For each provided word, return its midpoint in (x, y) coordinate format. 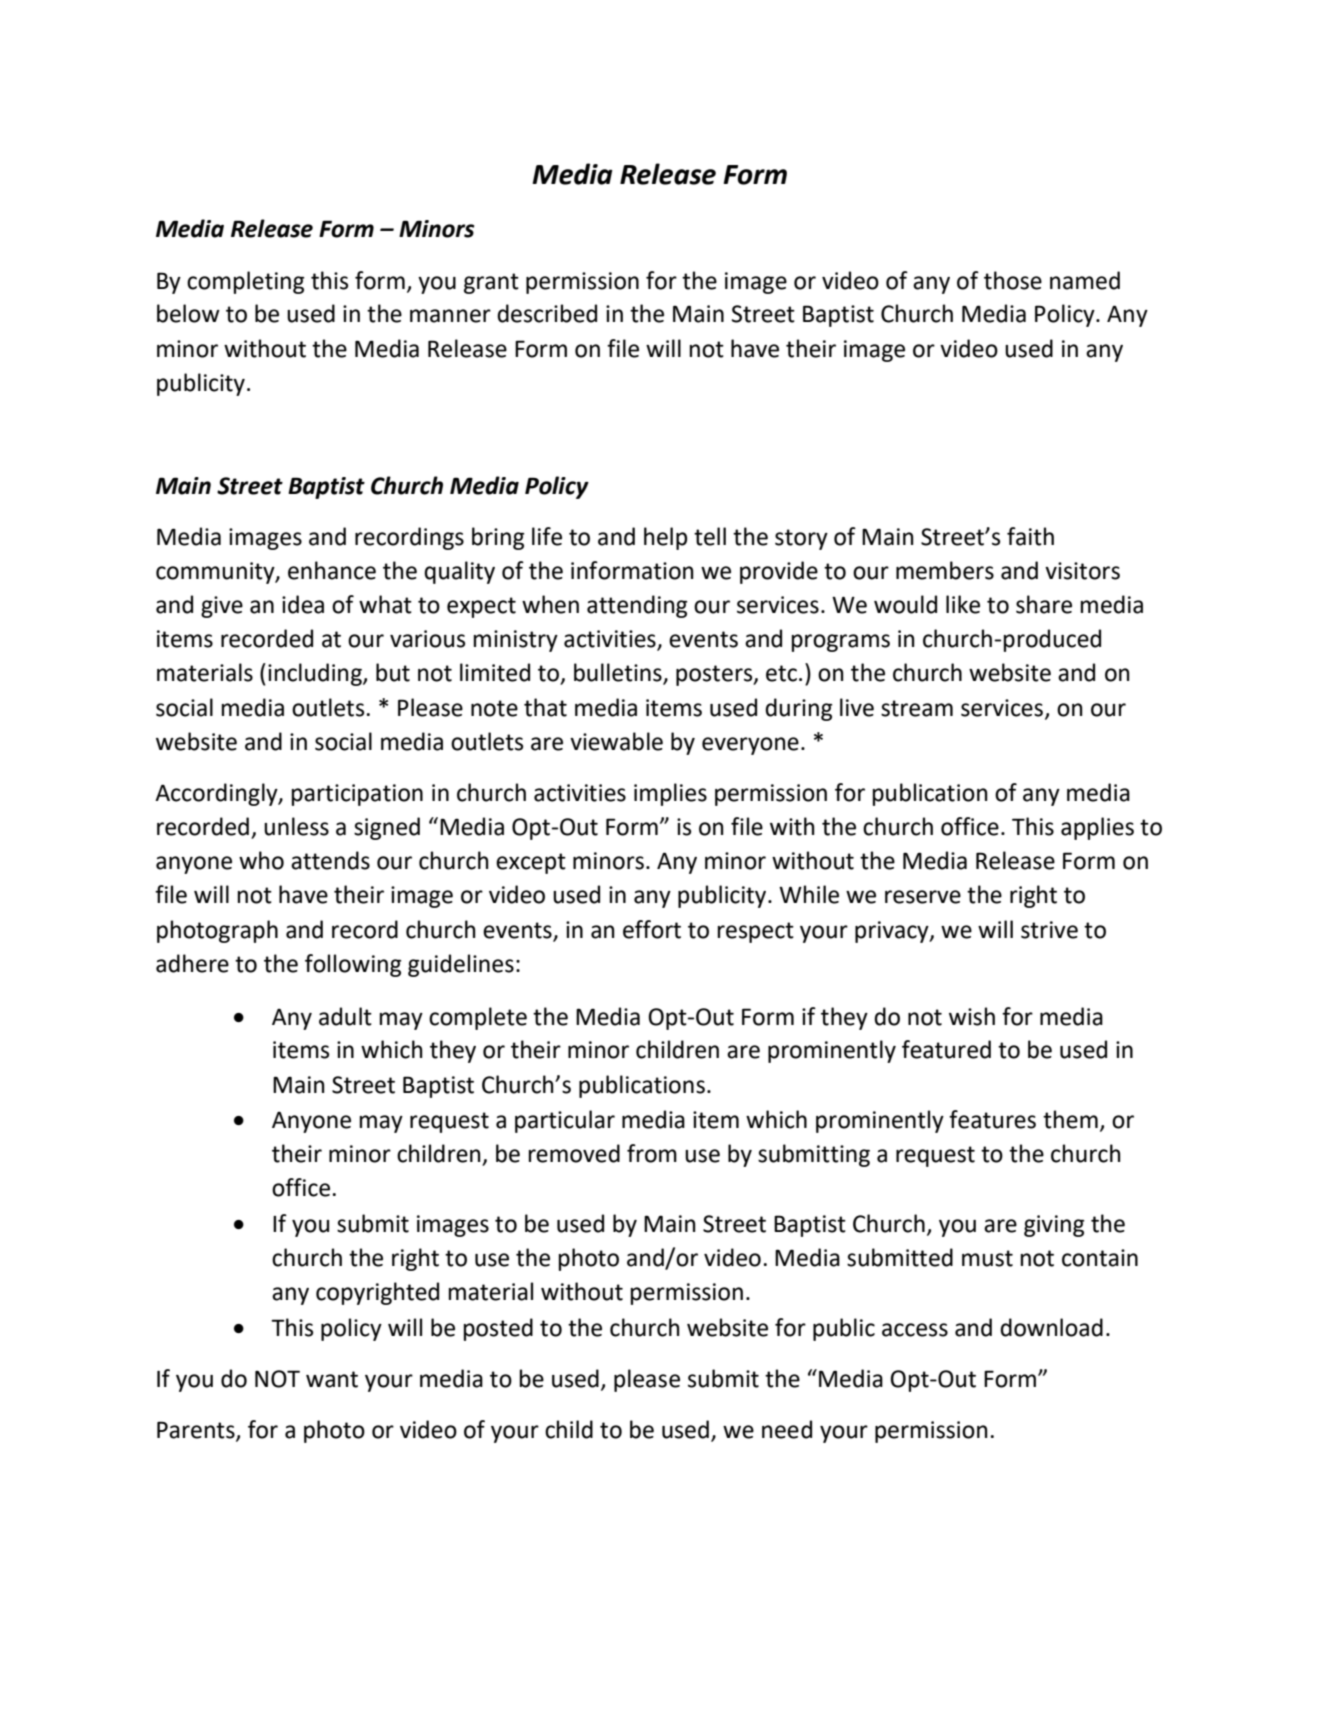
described (547, 313)
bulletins (619, 673)
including (316, 674)
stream (917, 708)
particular (565, 1121)
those (1013, 280)
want (332, 1379)
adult (345, 1016)
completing (245, 282)
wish (972, 1016)
